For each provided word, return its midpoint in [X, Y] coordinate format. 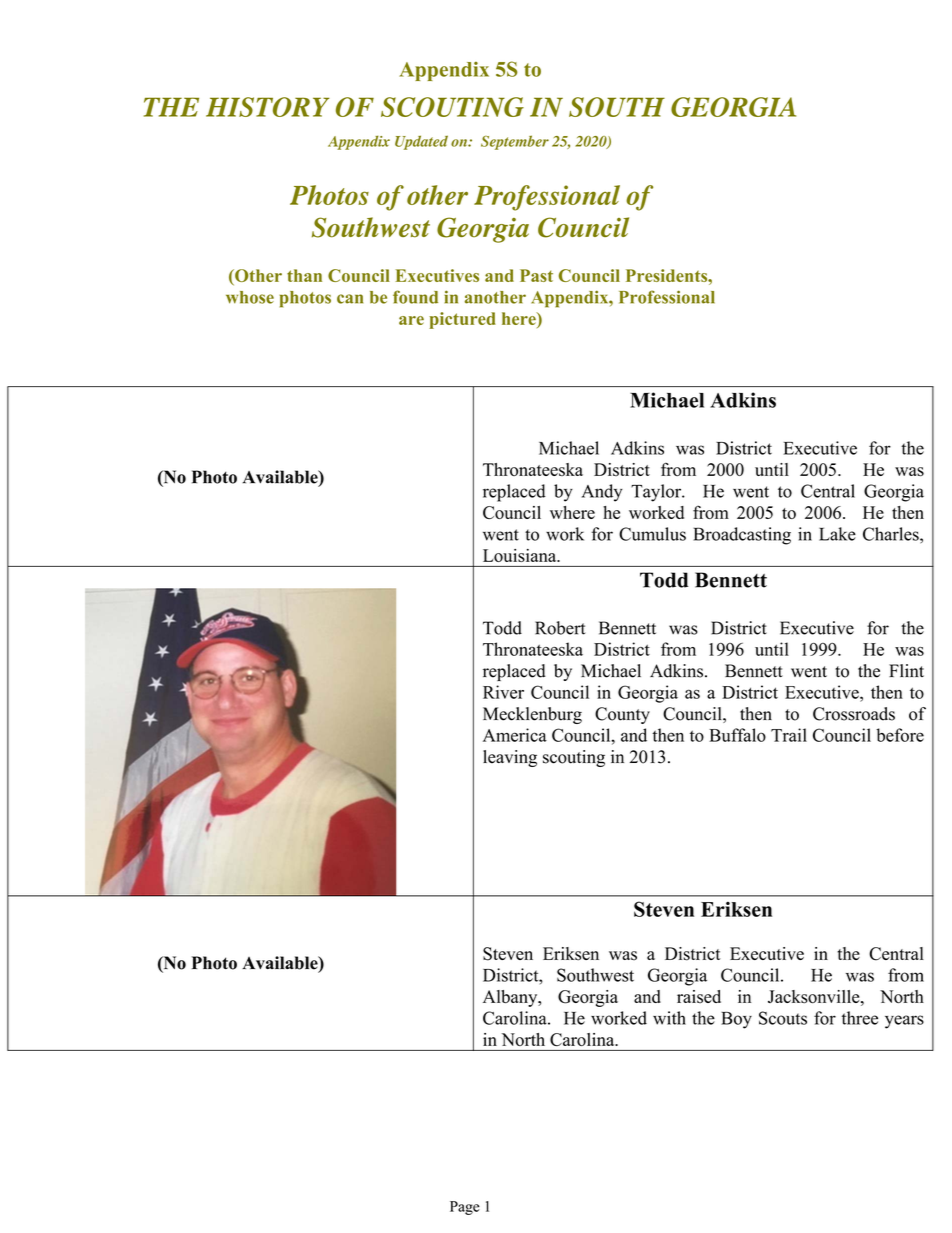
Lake [837, 534]
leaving [510, 758]
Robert [560, 628]
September [515, 142]
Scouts [783, 1018]
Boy [736, 1020]
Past [536, 275]
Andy [602, 493]
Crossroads [854, 714]
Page [465, 1208]
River [503, 692]
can [350, 299]
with [669, 1018]
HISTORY [268, 107]
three [860, 1018]
